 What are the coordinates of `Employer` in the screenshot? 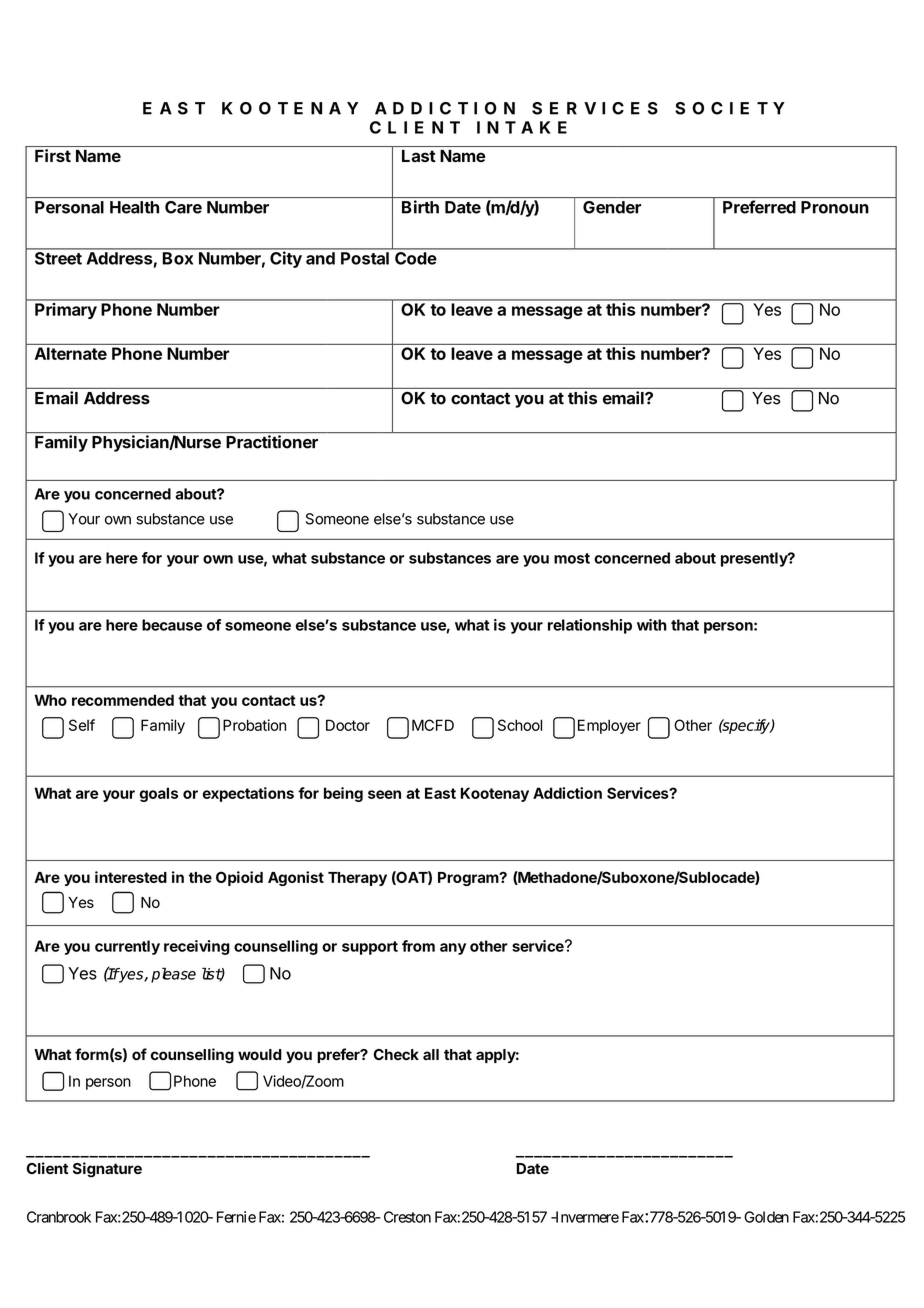 It's located at (609, 726).
